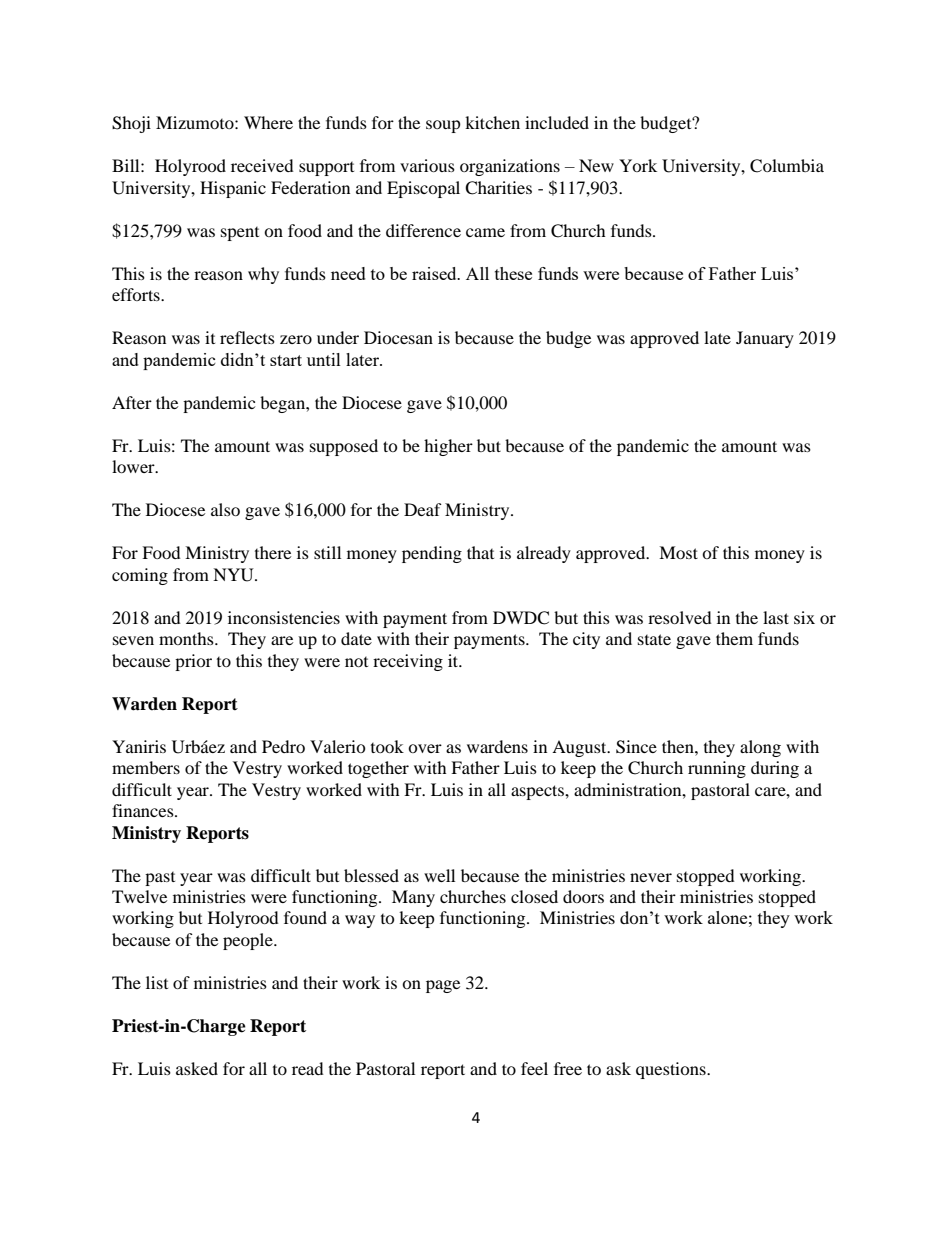  Describe the element at coordinates (443, 126) in the document. I see `soup` at that location.
